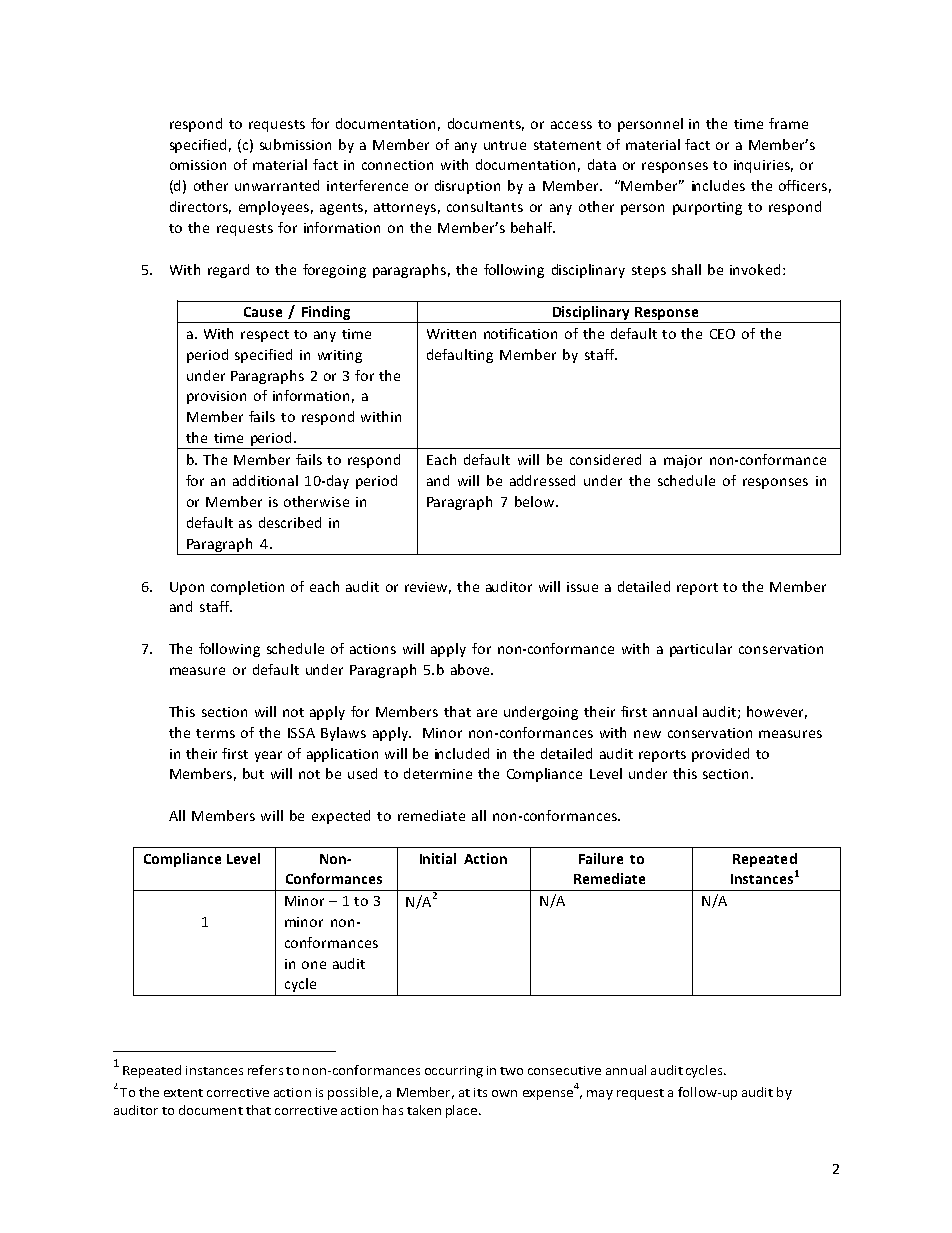 The height and width of the image is (1233, 952). What do you see at coordinates (720, 755) in the image?
I see `provided` at bounding box center [720, 755].
